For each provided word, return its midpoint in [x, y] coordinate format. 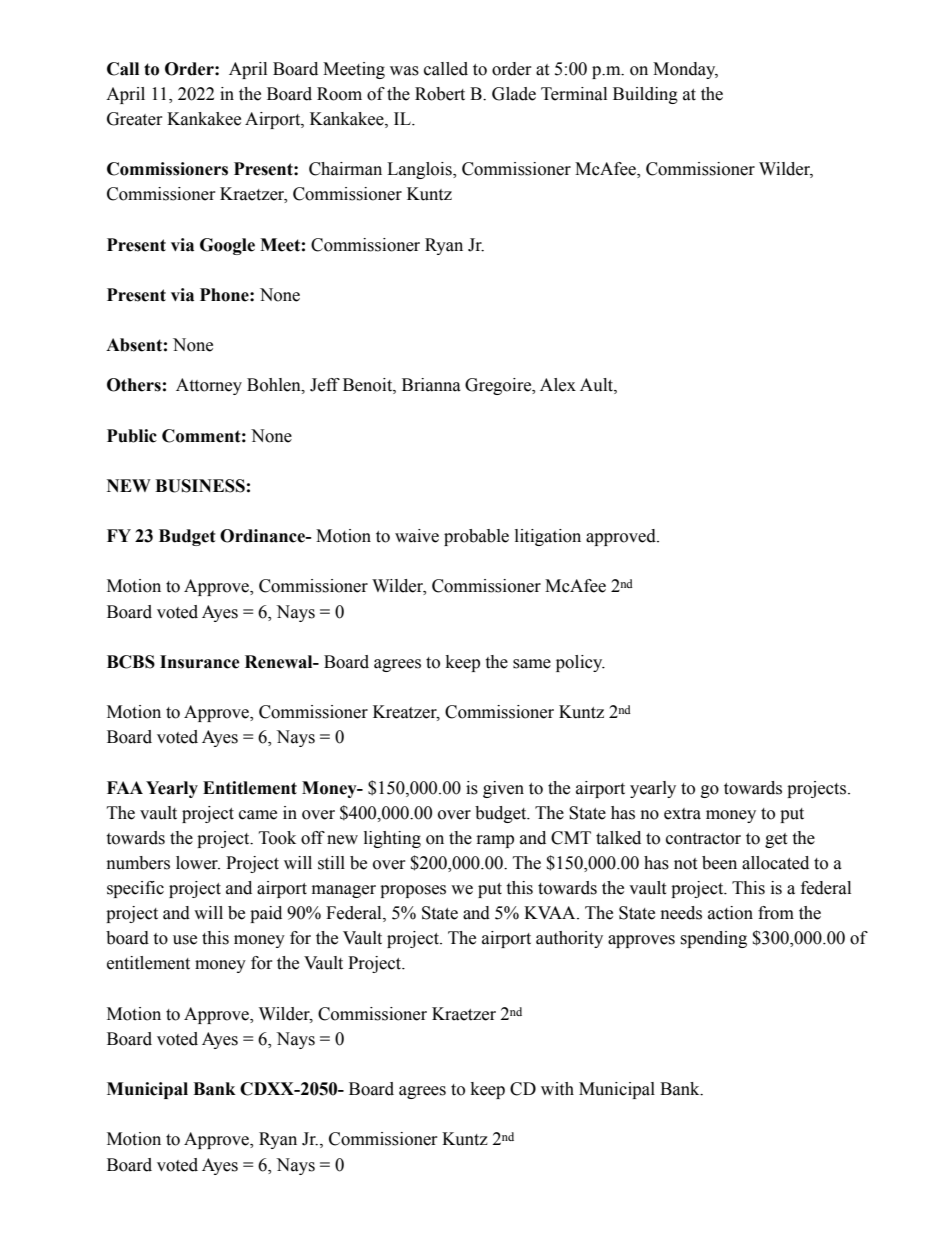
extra [682, 814]
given [503, 789]
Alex [558, 385]
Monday [685, 70]
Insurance [200, 662]
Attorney [209, 386]
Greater [135, 119]
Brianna [431, 385]
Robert [440, 94]
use [185, 940]
